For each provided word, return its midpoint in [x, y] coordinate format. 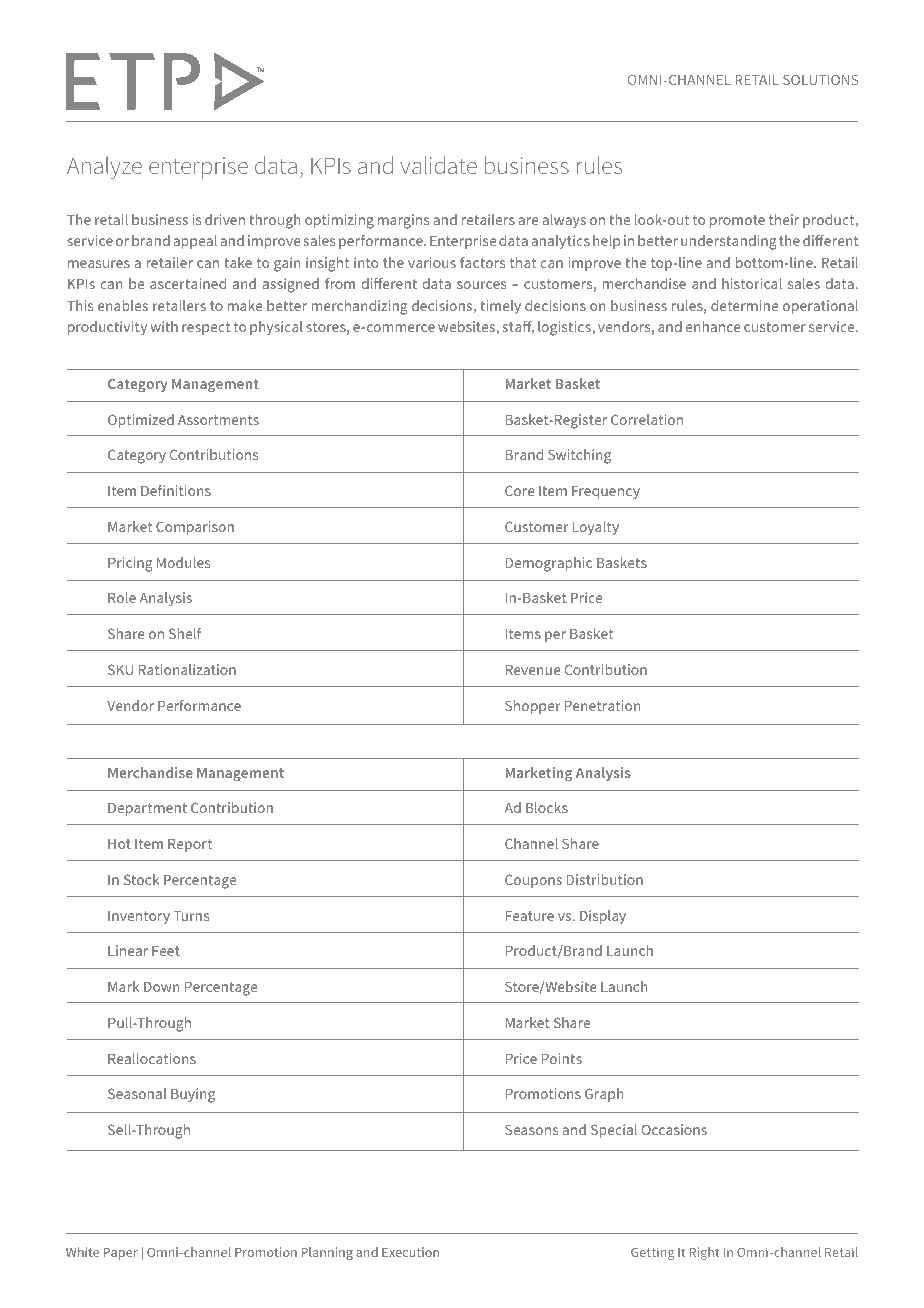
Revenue [533, 670]
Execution [410, 1252]
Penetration [603, 705]
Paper [120, 1254]
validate [438, 165]
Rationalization [187, 669]
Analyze [104, 167]
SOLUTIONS [820, 80]
